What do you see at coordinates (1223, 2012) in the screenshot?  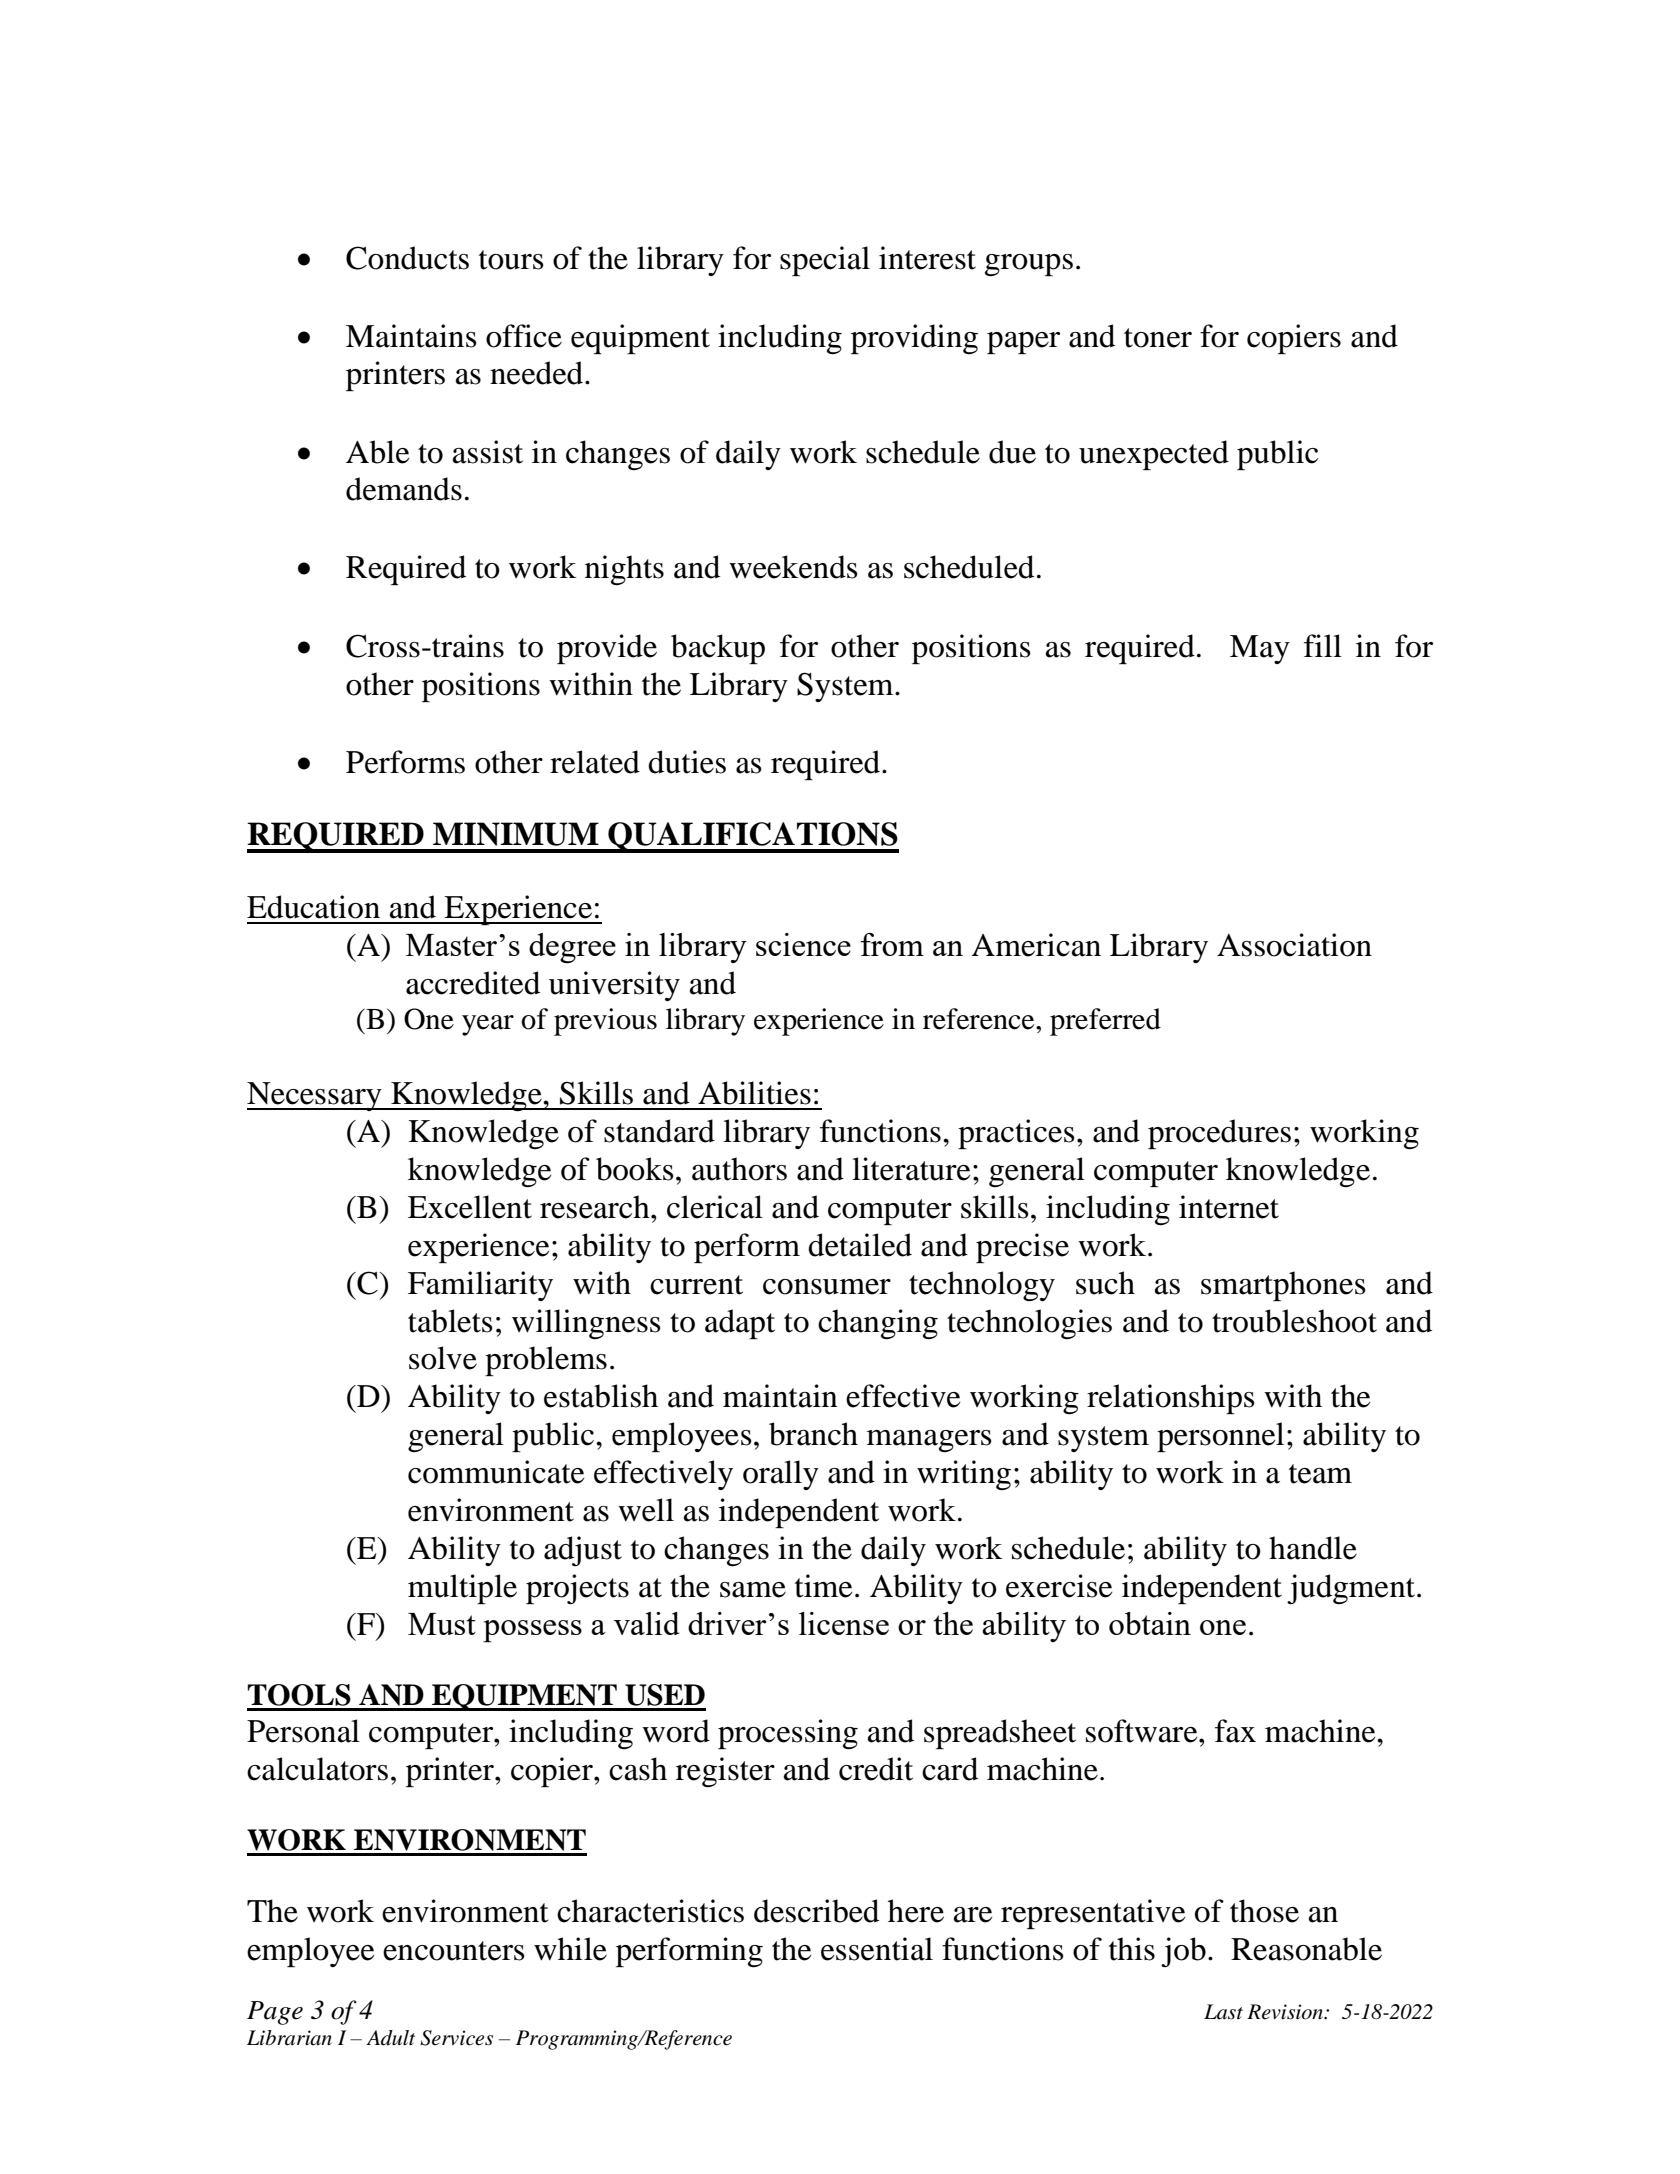 I see `Last` at bounding box center [1223, 2012].
